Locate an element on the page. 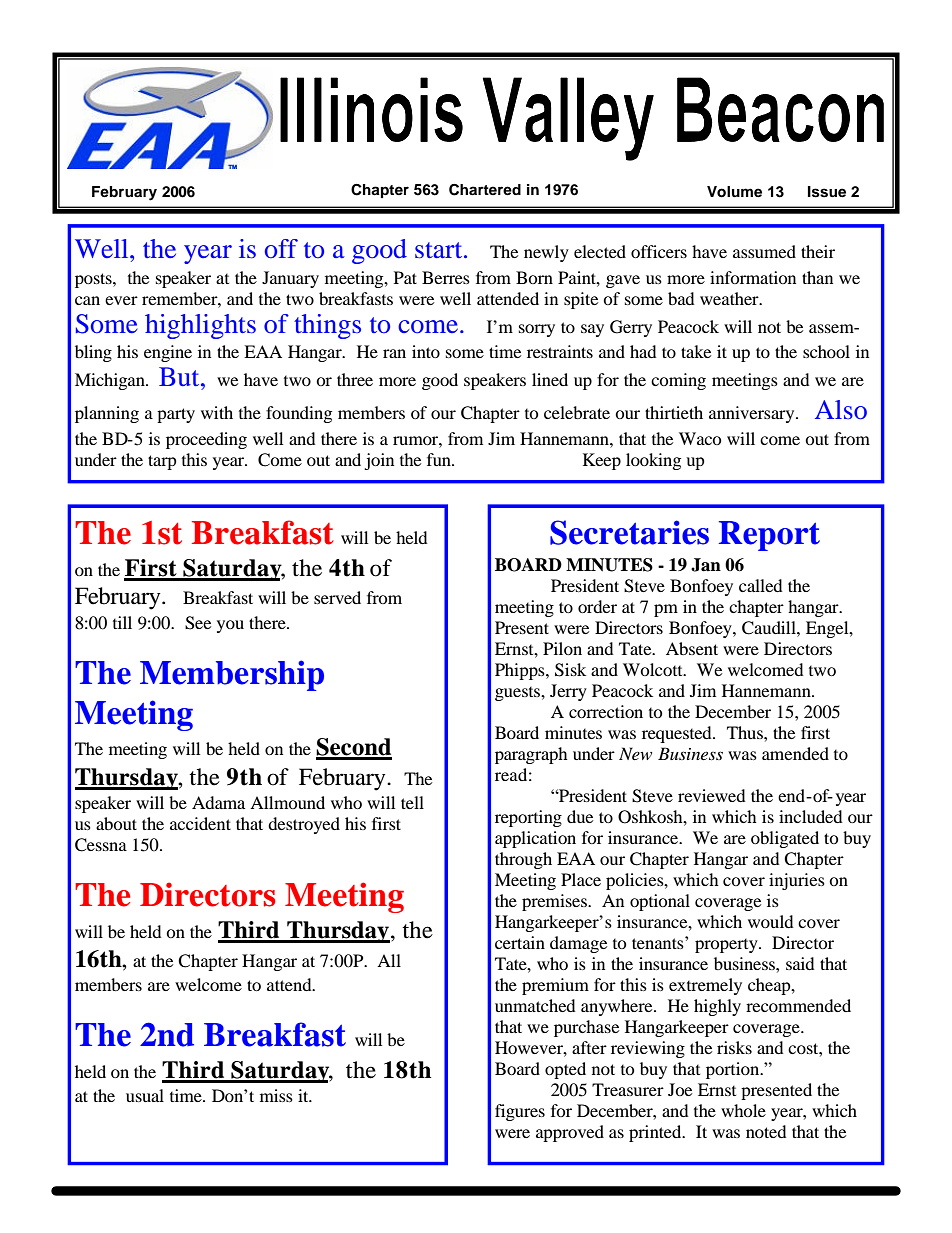  accident is located at coordinates (200, 823).
